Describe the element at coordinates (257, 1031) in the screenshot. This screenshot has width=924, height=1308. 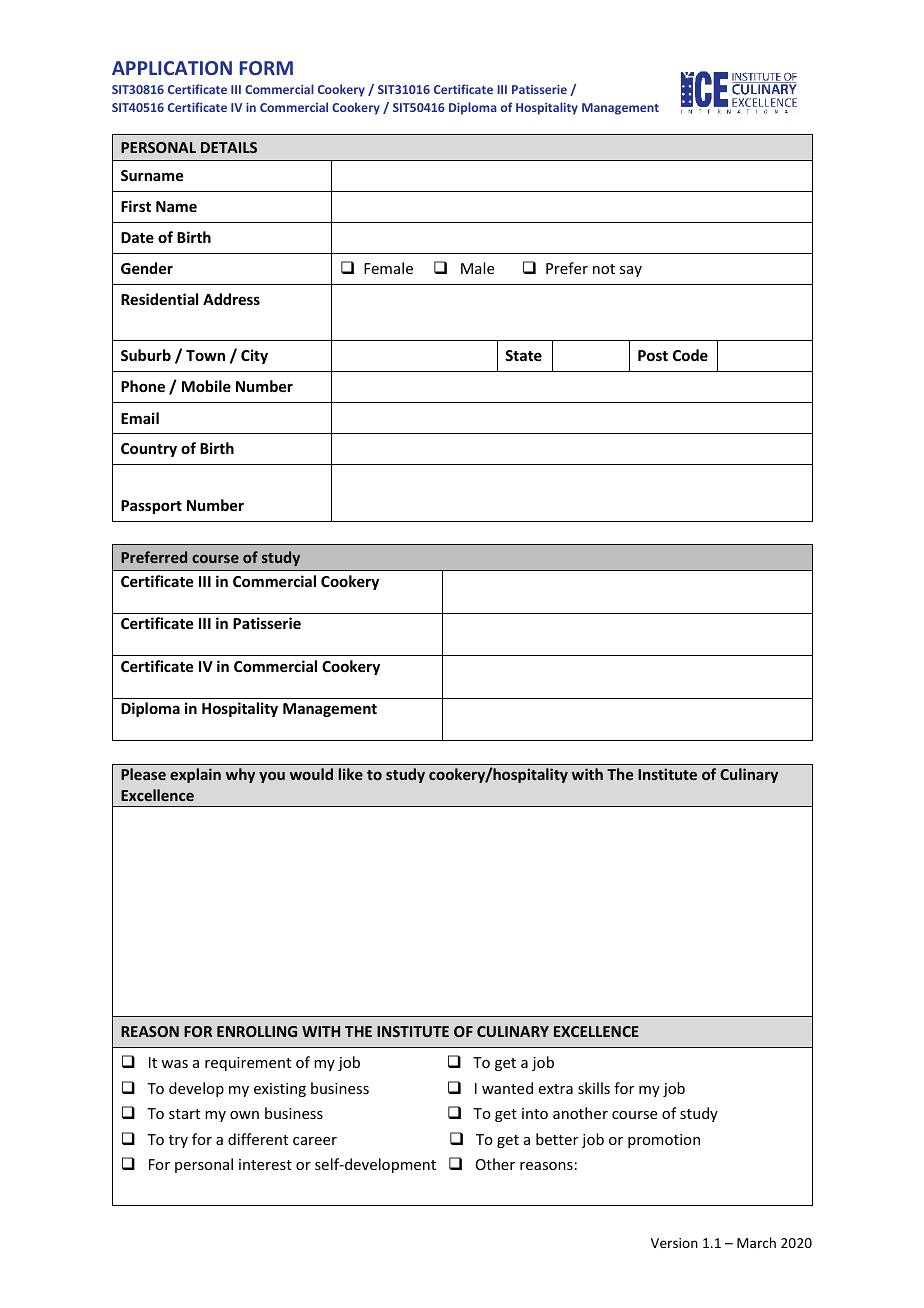
I see `ENROLLING` at that location.
